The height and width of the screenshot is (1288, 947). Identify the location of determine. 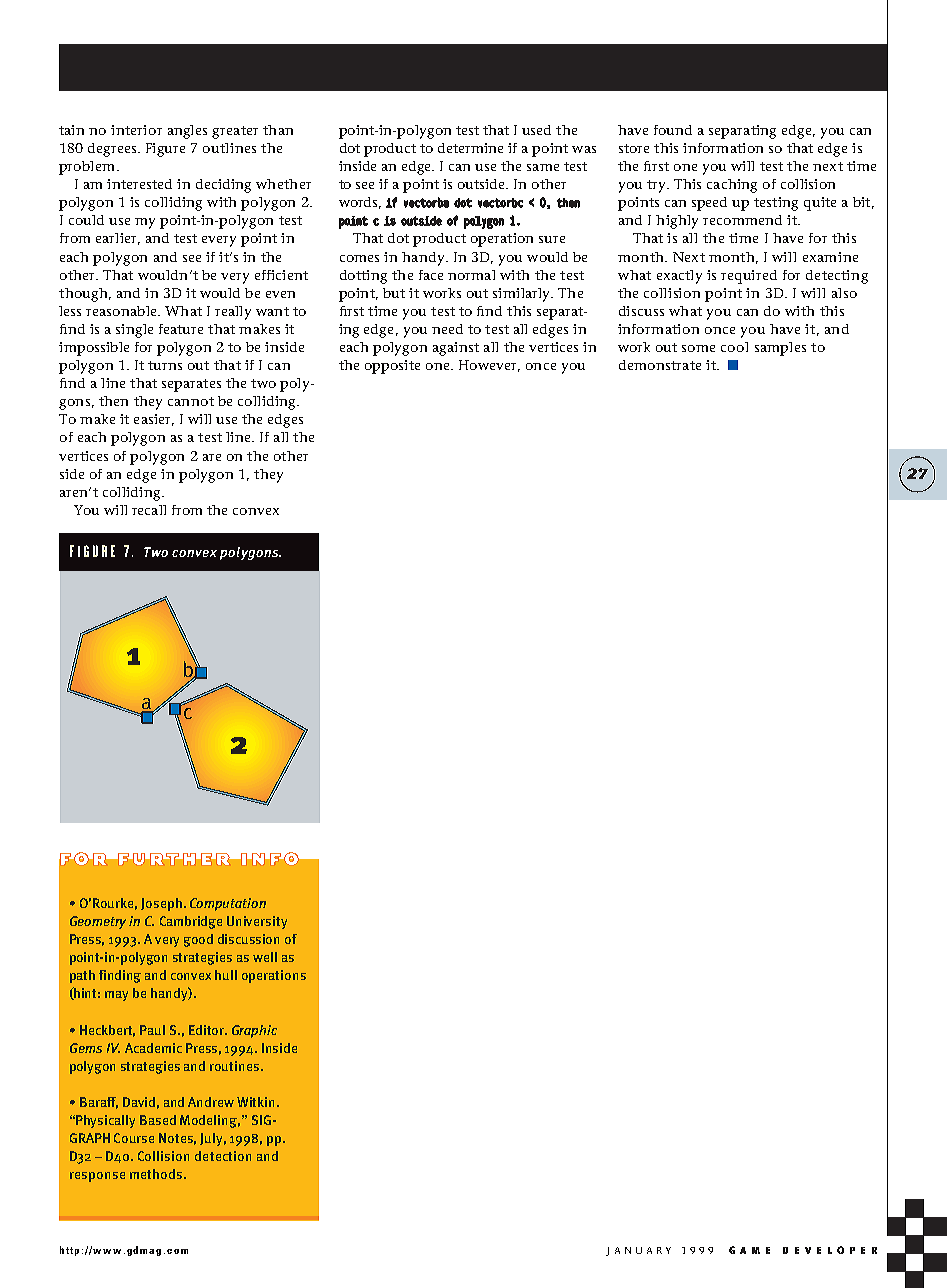
(470, 148).
